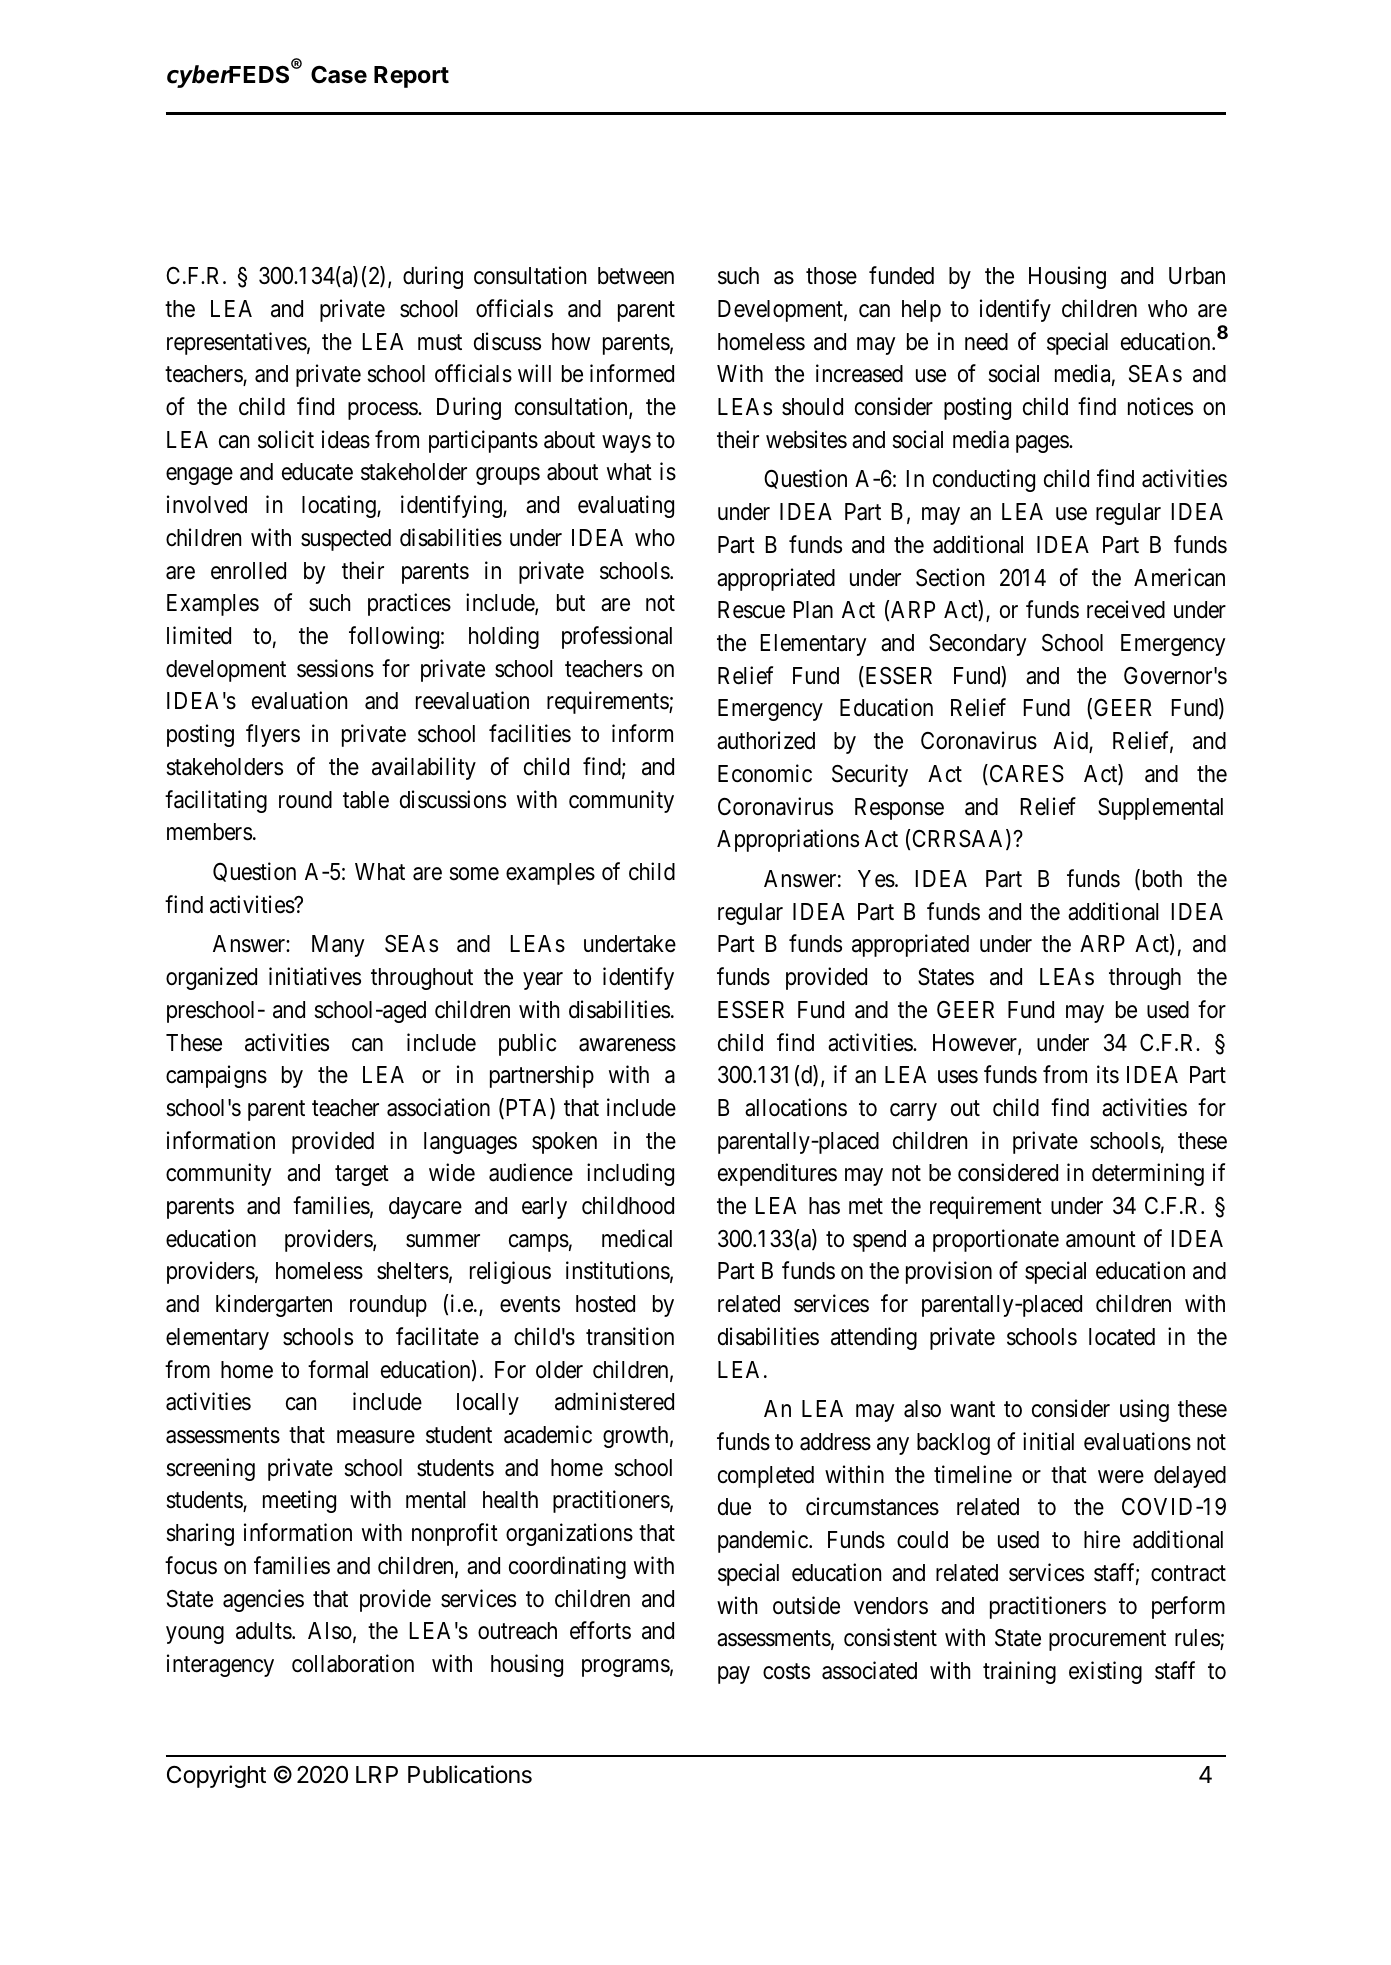  Describe the element at coordinates (362, 1176) in the page. I see `target` at that location.
